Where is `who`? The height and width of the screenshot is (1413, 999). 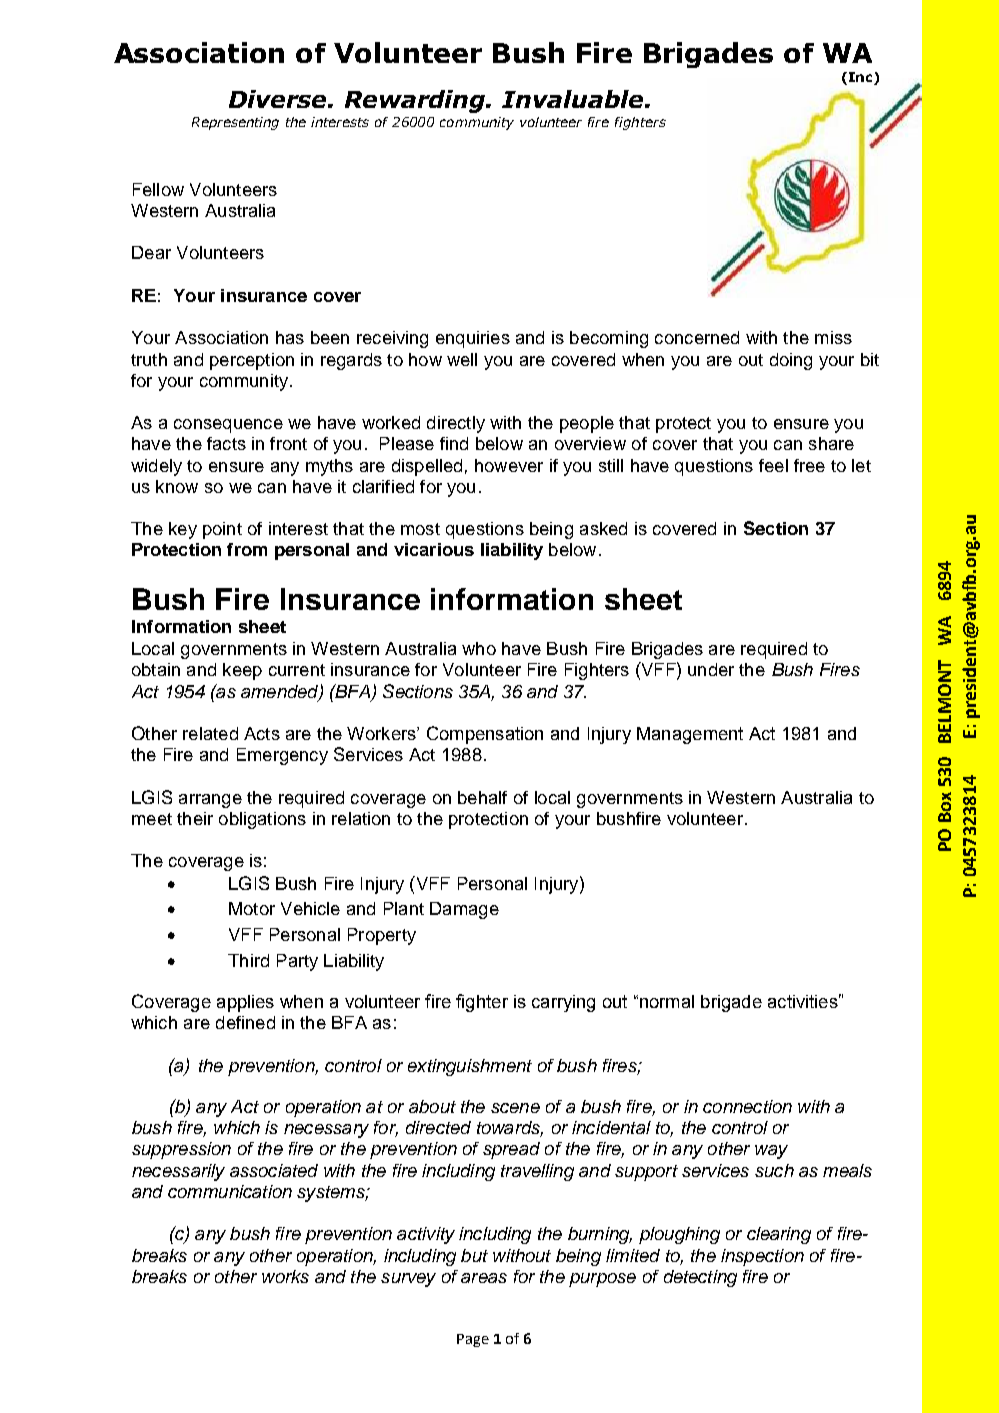 who is located at coordinates (479, 648).
